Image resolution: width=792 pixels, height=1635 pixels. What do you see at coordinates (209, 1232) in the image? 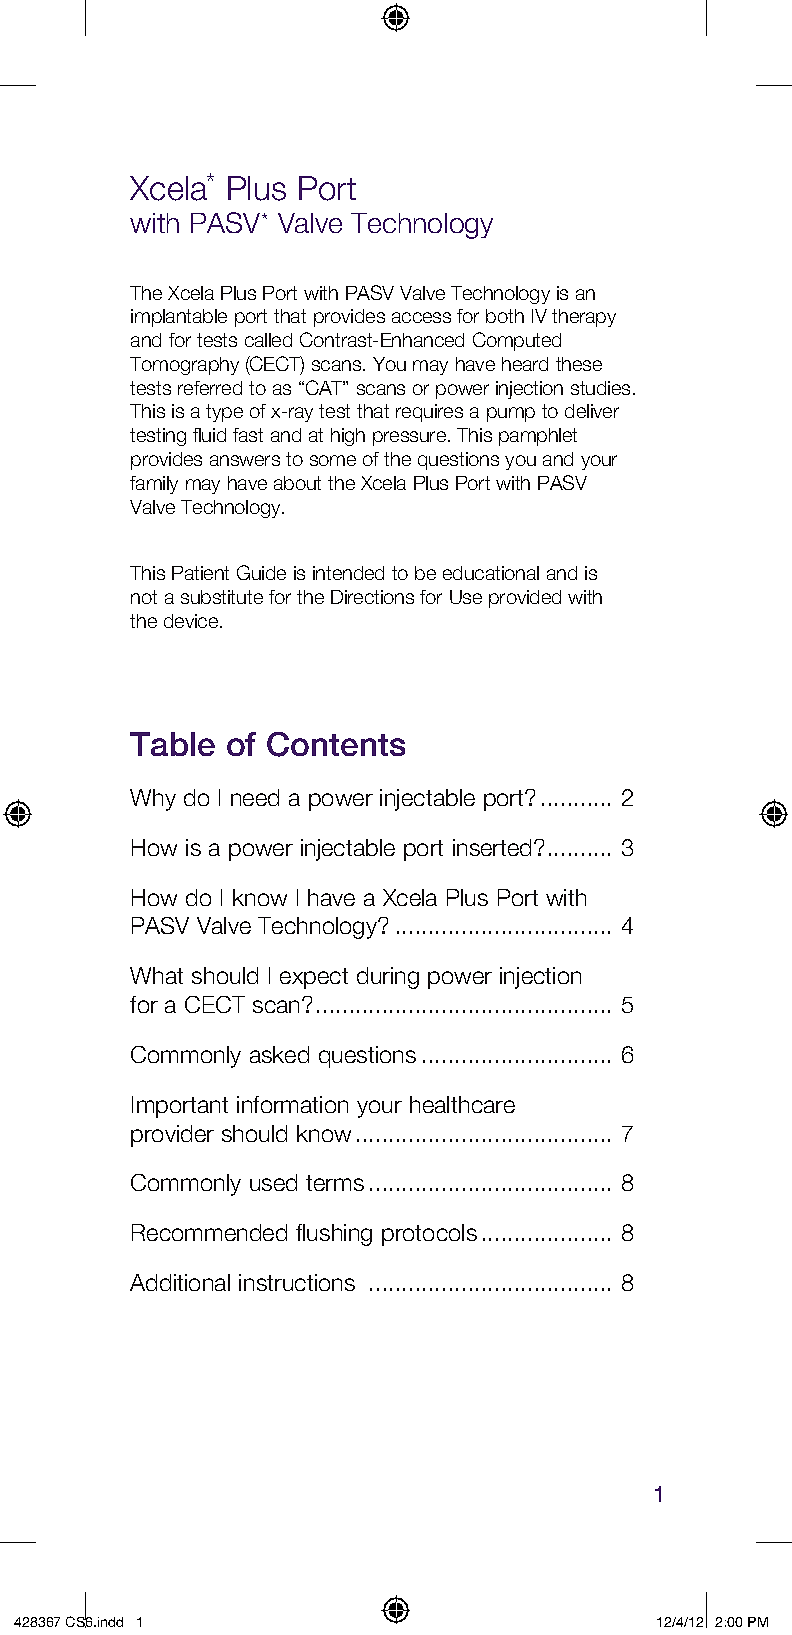
I see `Recommended` at bounding box center [209, 1232].
